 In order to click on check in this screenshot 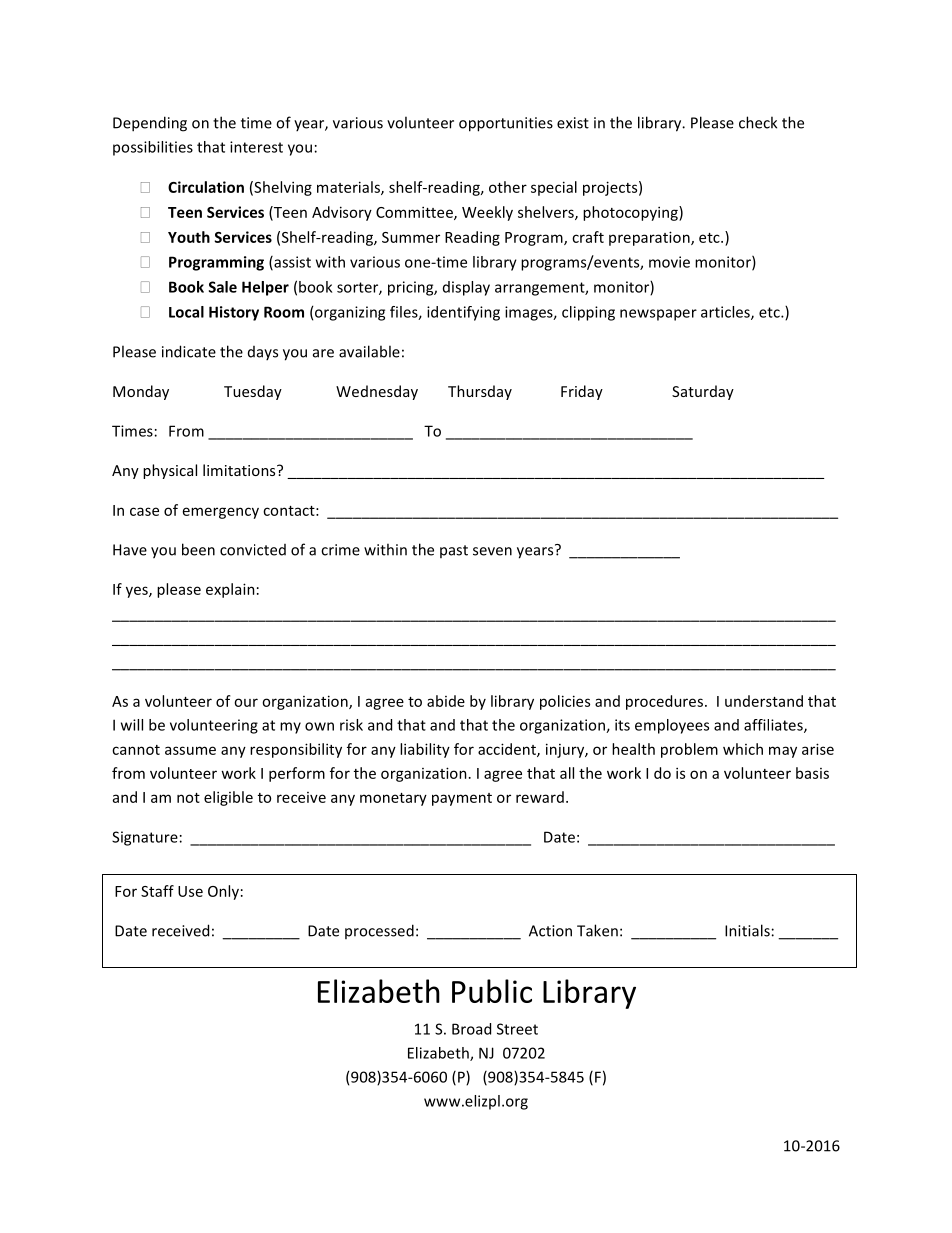, I will do `click(758, 122)`.
